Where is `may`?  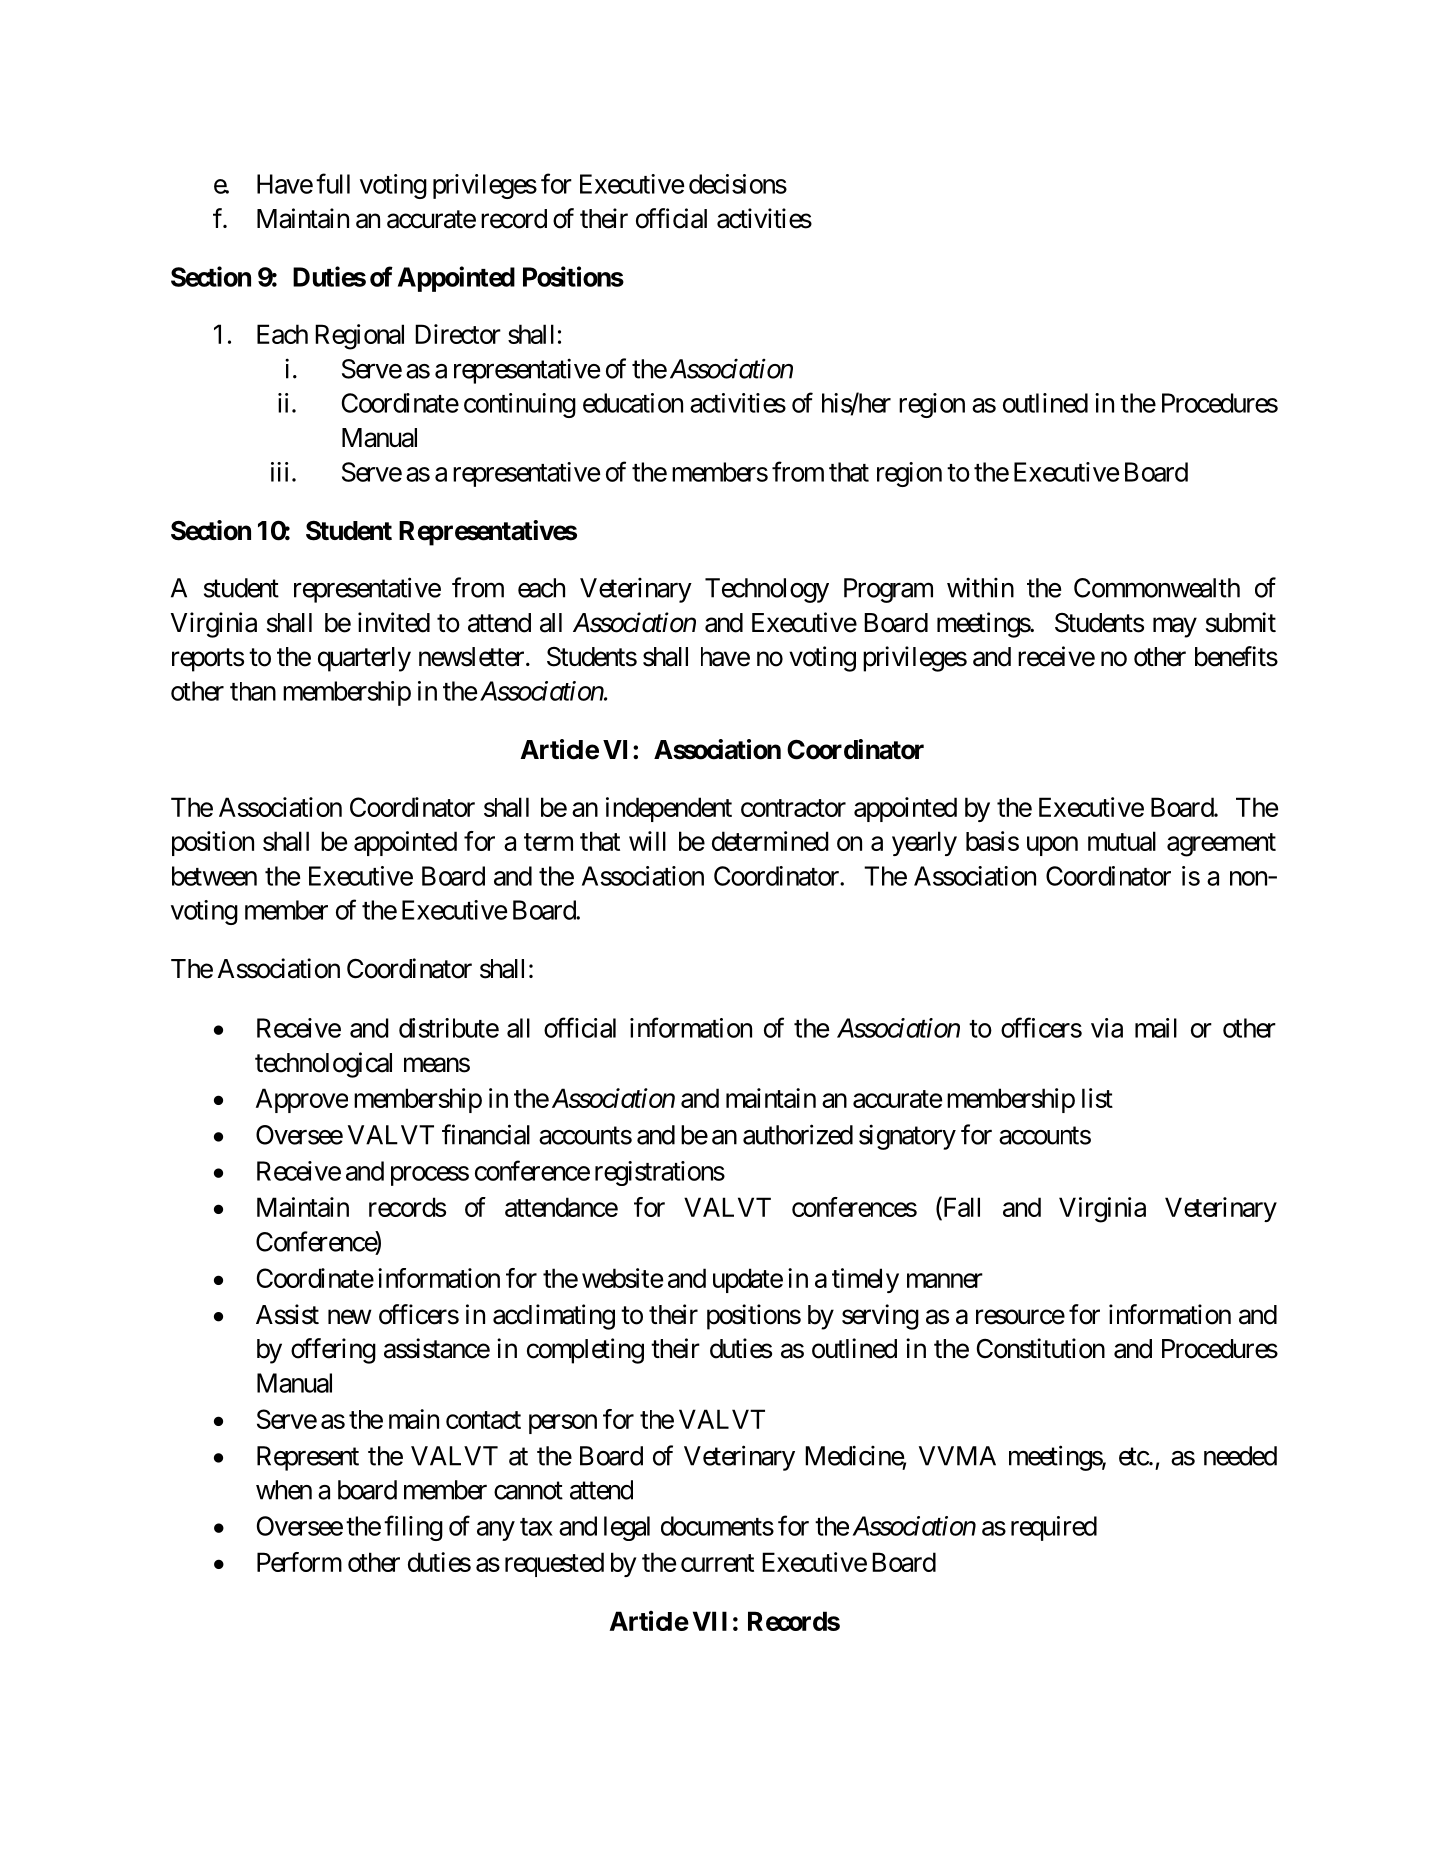 may is located at coordinates (1175, 627).
